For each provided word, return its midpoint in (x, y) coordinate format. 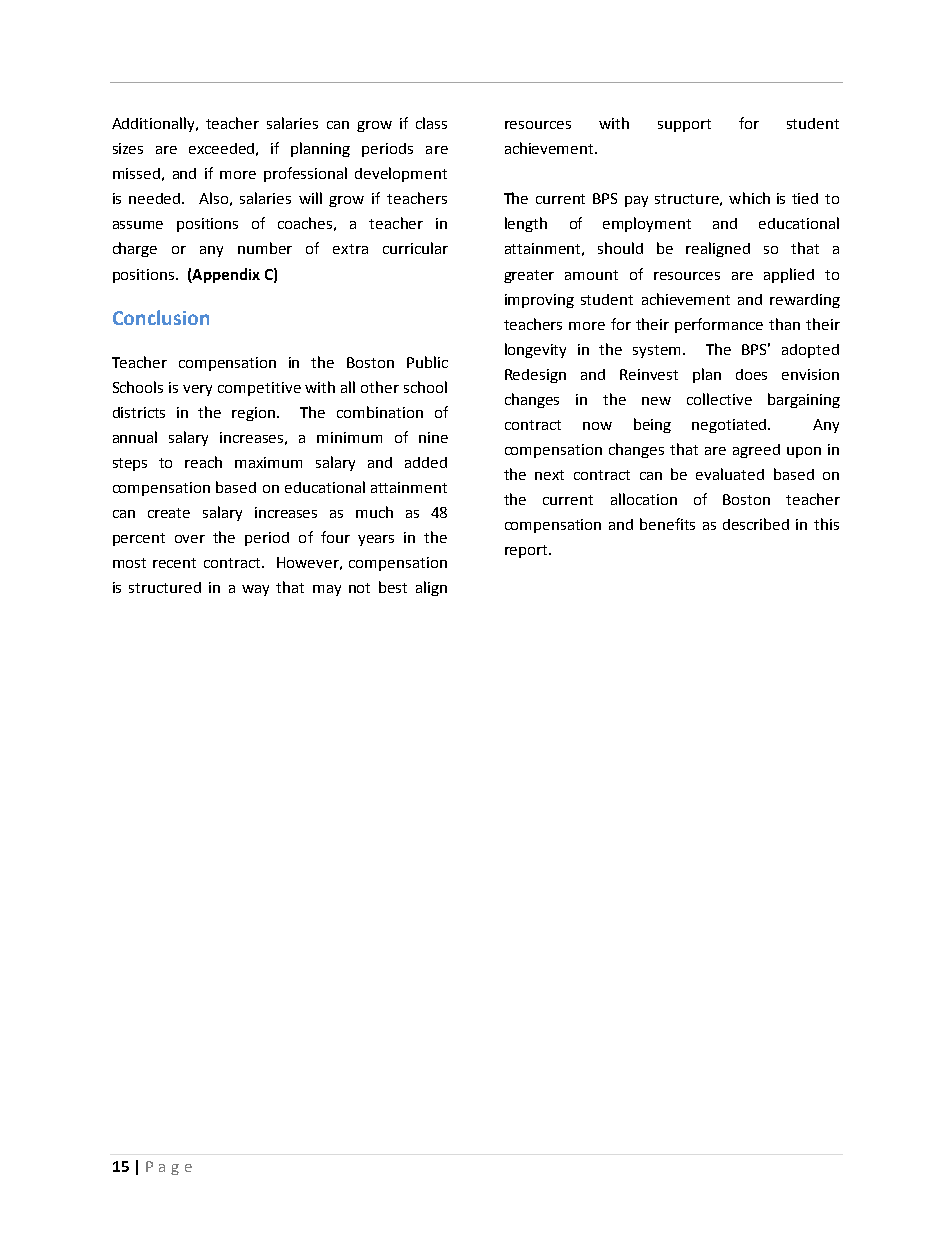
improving (539, 301)
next (549, 475)
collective (719, 399)
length (526, 224)
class (431, 123)
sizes (128, 148)
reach (203, 462)
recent (174, 563)
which (749, 198)
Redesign (535, 376)
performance (719, 325)
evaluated (730, 474)
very (197, 390)
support (684, 125)
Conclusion (161, 317)
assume (138, 225)
